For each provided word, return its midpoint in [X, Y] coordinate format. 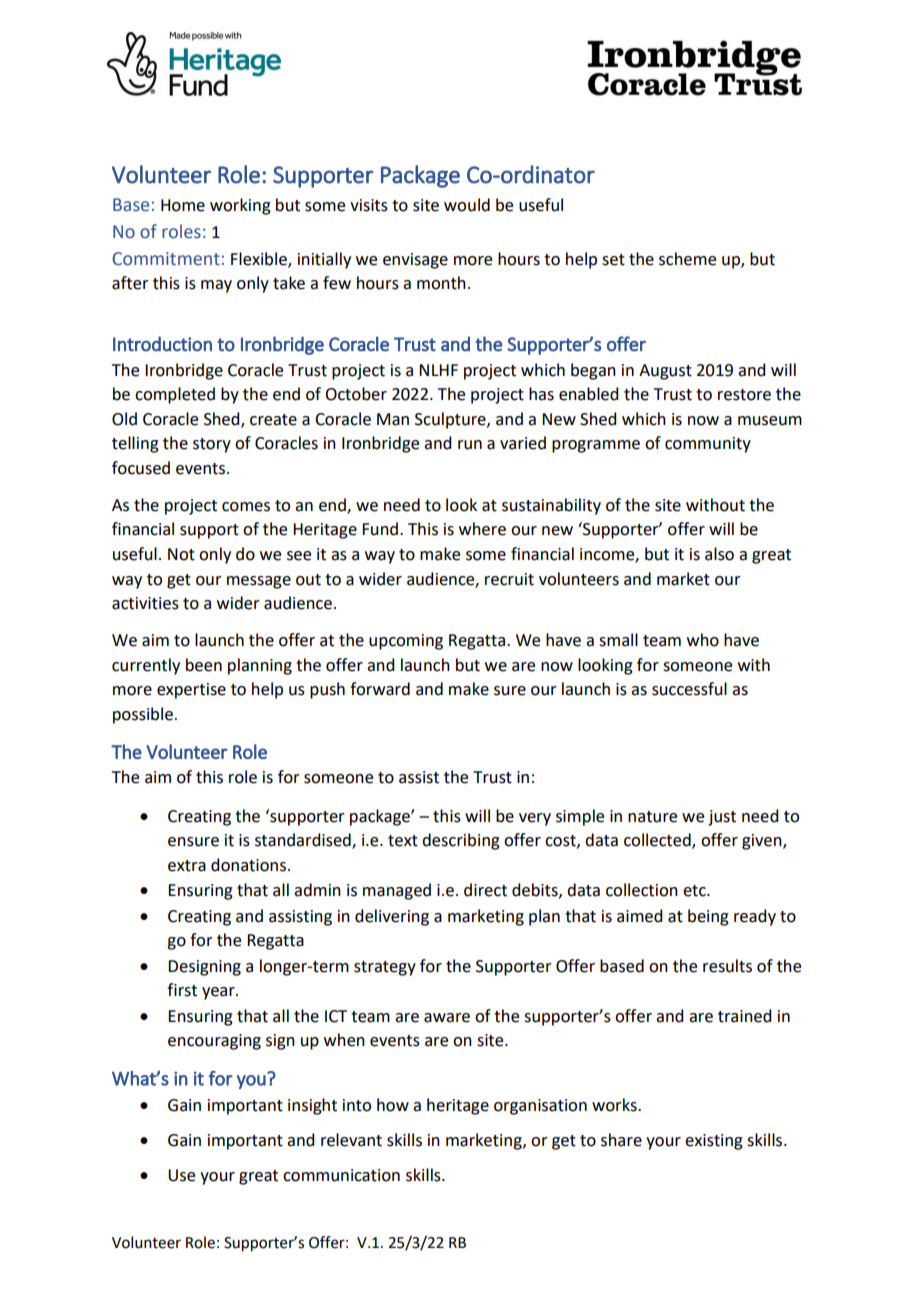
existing [714, 1142]
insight [312, 1106]
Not [181, 554]
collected [658, 841]
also [719, 554]
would [467, 205]
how [393, 1105]
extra [187, 866]
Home [183, 205]
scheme [687, 259]
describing [461, 841]
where [482, 529]
